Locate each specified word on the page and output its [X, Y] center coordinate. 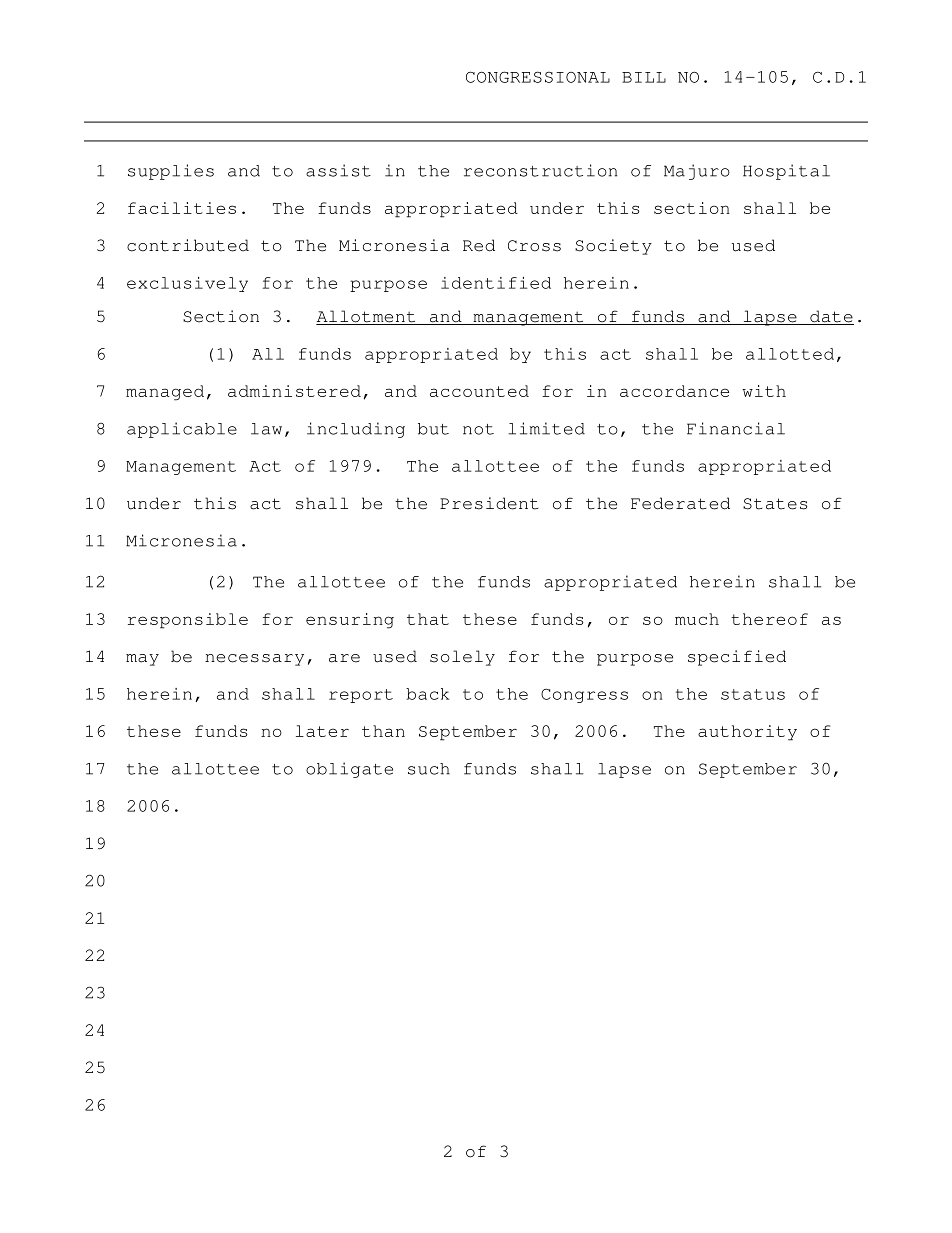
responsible [188, 621]
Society [613, 247]
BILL [644, 77]
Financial [736, 428]
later [322, 731]
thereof [769, 619]
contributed [188, 245]
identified [496, 283]
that [428, 619]
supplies [171, 172]
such [429, 769]
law [266, 429]
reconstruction [541, 170]
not [478, 429]
